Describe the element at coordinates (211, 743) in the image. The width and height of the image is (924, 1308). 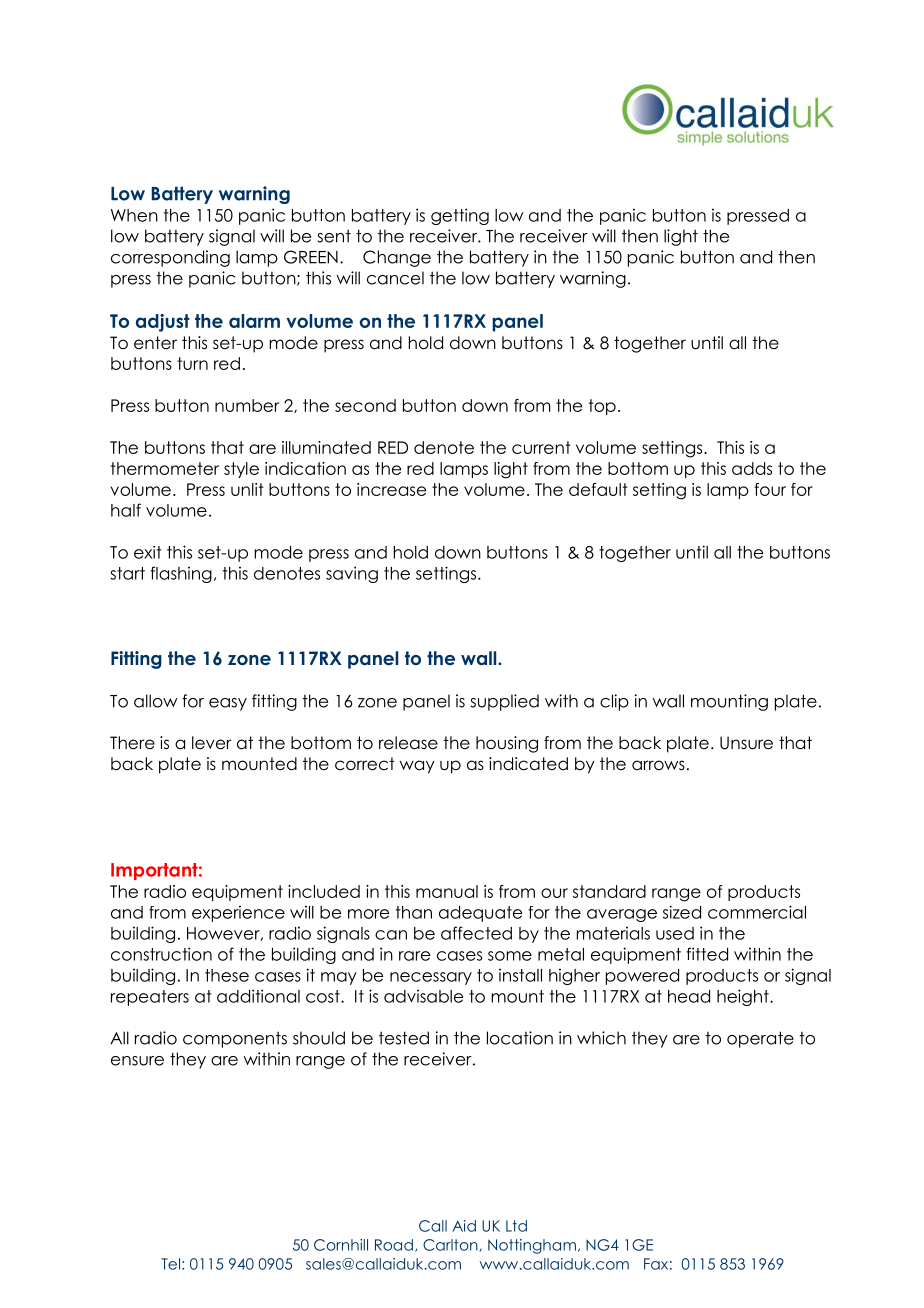
I see `lever` at that location.
